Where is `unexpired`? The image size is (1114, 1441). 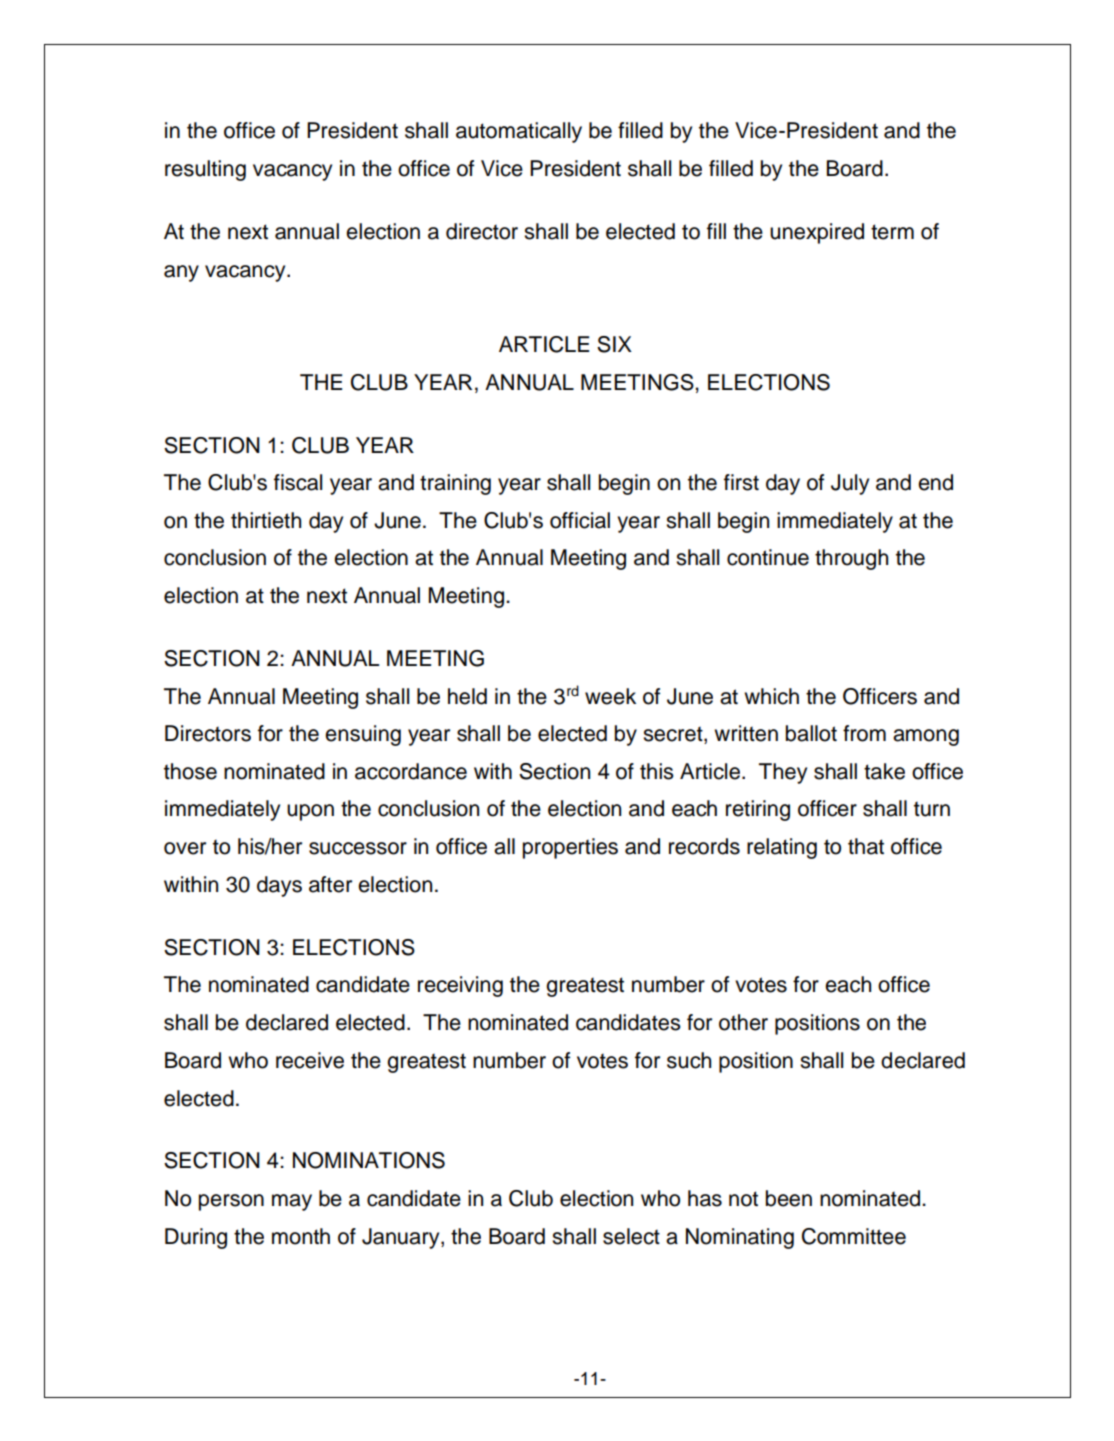
unexpired is located at coordinates (817, 233).
